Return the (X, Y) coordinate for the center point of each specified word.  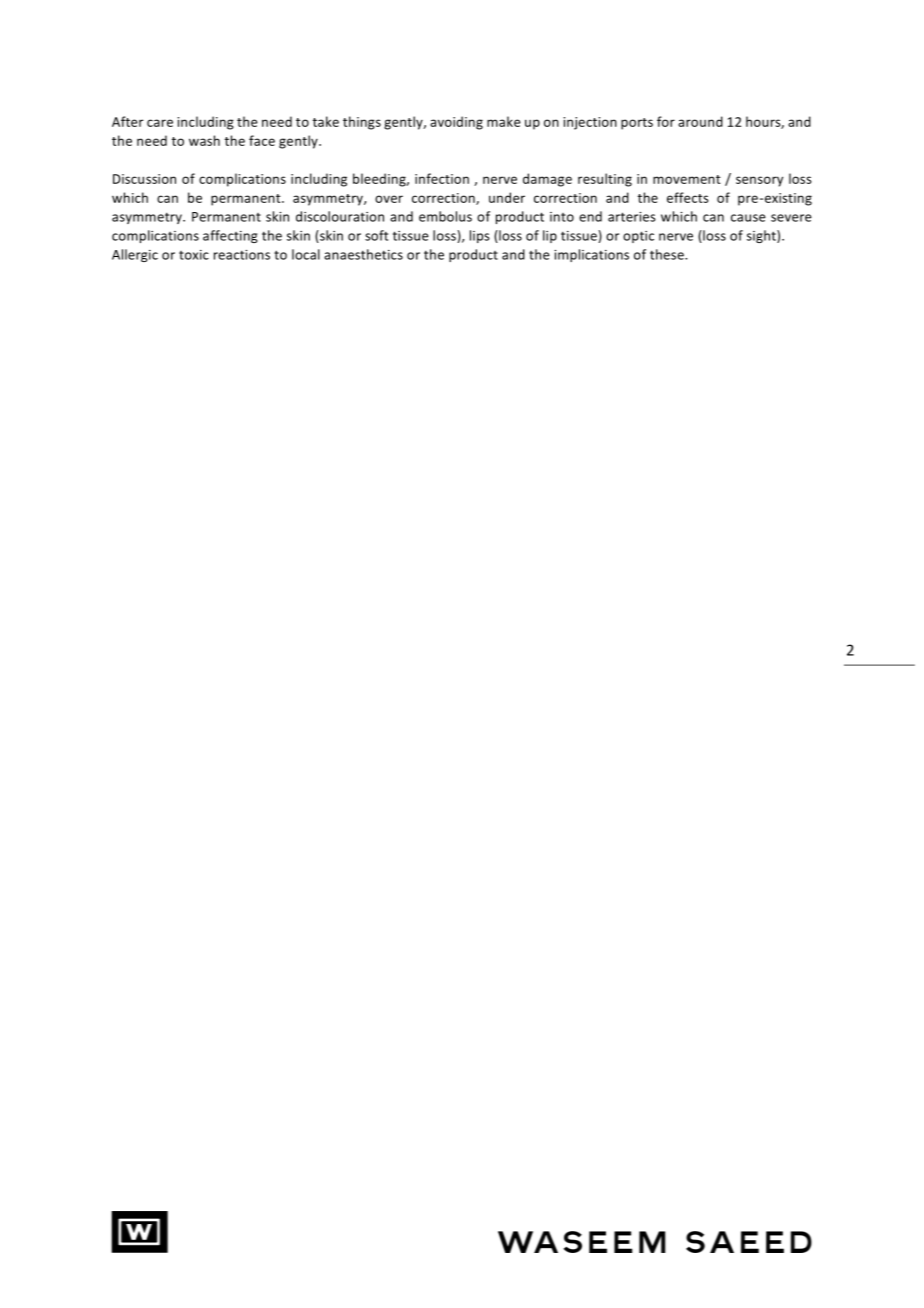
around (700, 121)
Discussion (144, 179)
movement (687, 179)
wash (204, 140)
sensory (759, 181)
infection (442, 178)
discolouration (340, 216)
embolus (445, 216)
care (160, 123)
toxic (194, 255)
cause (748, 218)
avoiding (456, 123)
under (507, 197)
